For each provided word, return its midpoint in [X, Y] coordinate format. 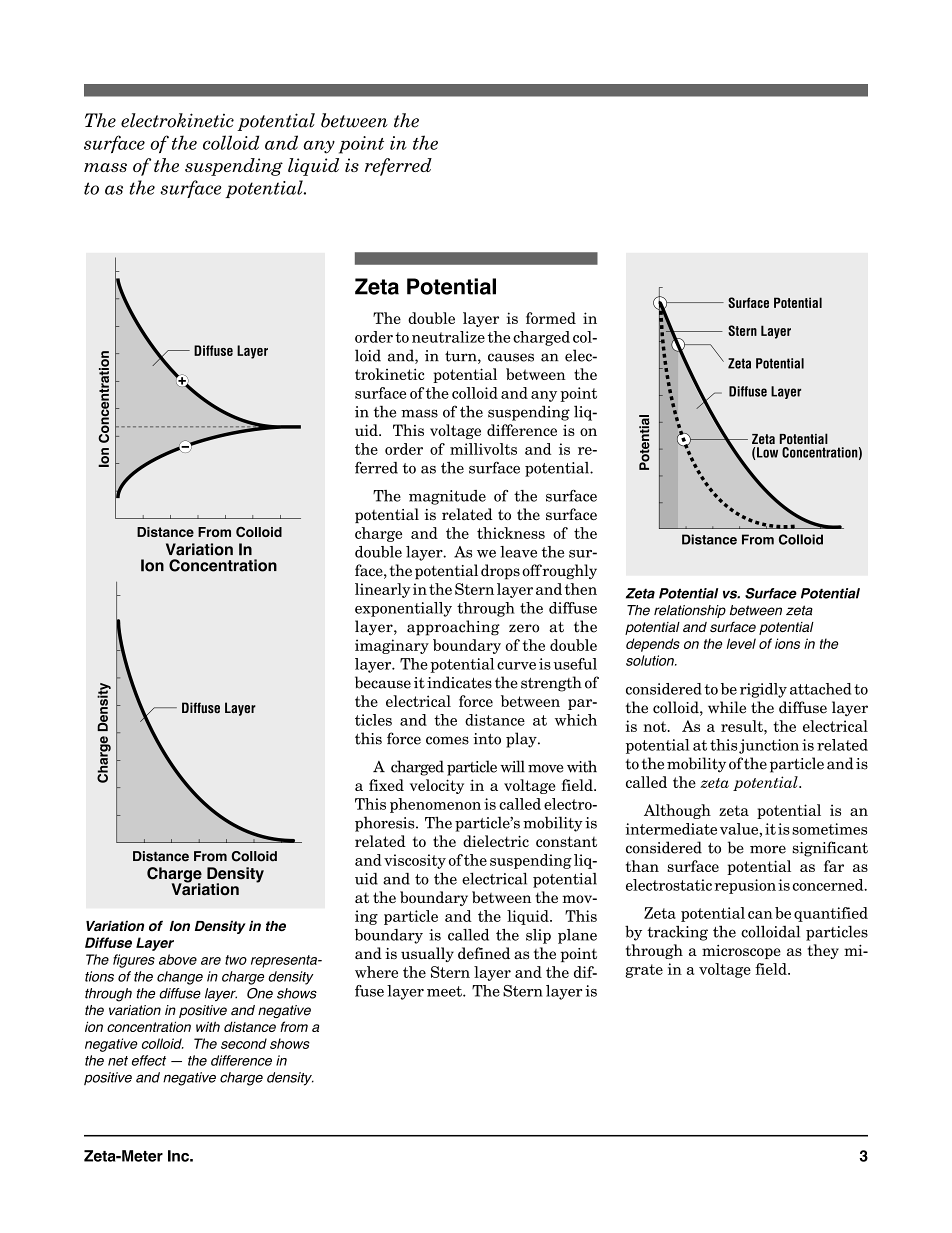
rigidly [763, 690]
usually [427, 954]
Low [767, 452]
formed [551, 318]
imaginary [392, 646]
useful [575, 664]
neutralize [448, 337]
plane [577, 936]
